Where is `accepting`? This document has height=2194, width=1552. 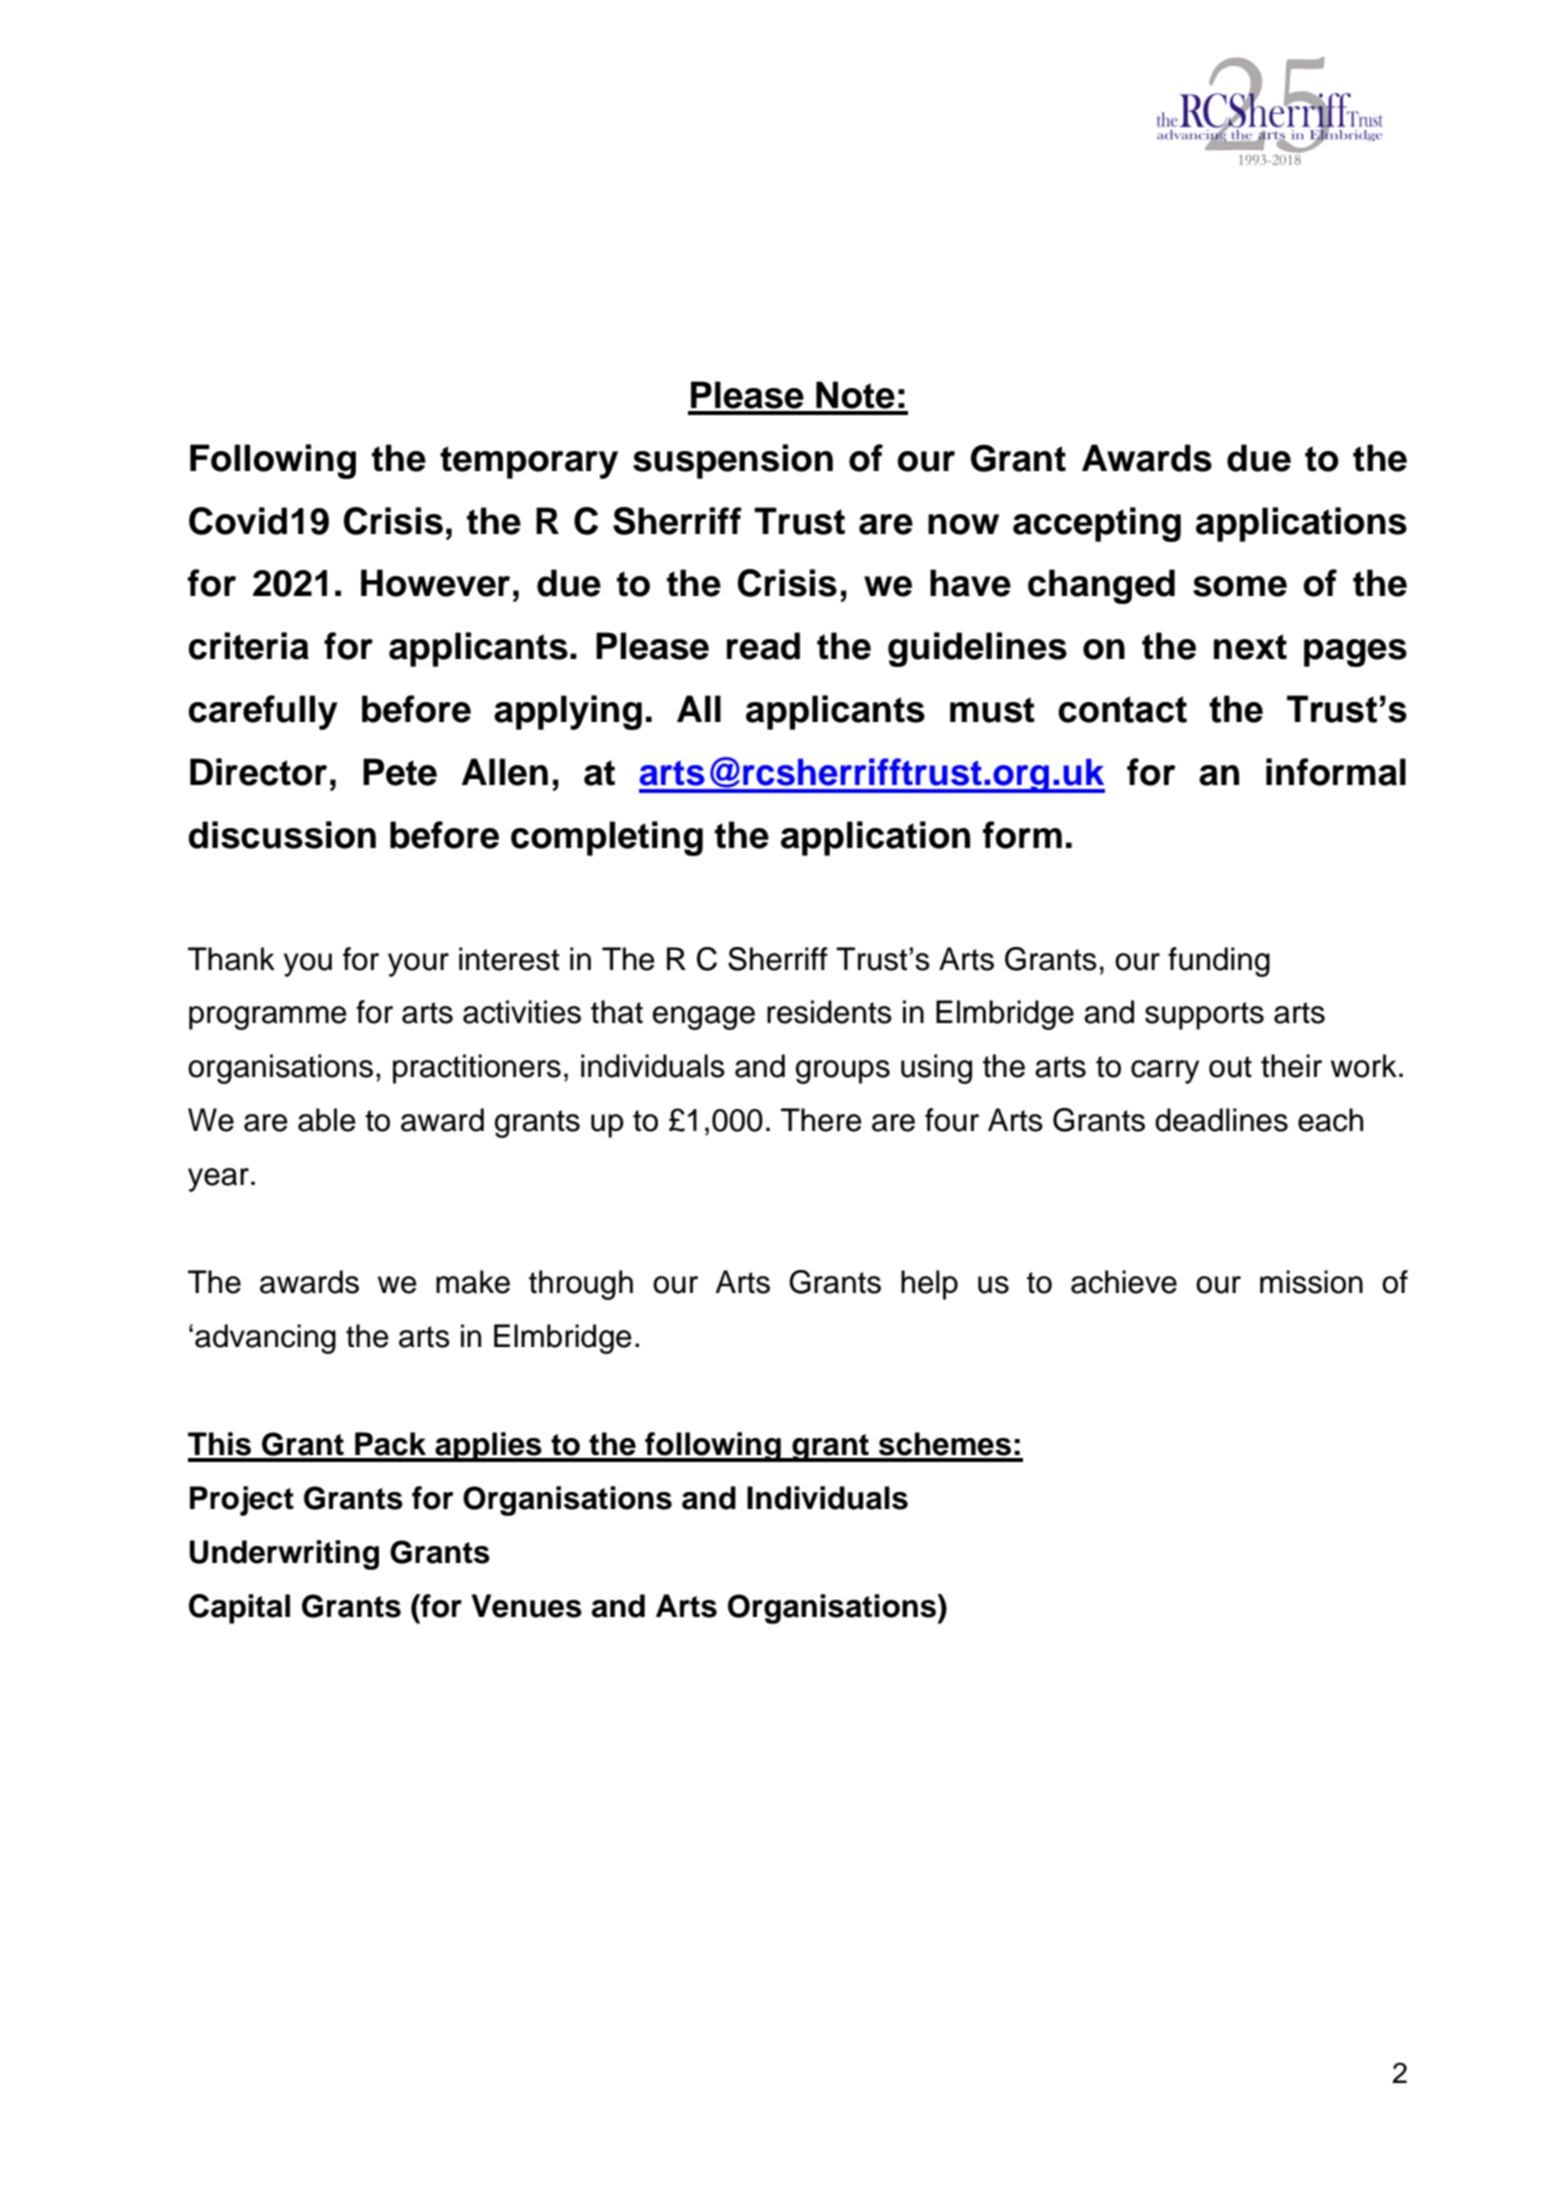
accepting is located at coordinates (1097, 524).
